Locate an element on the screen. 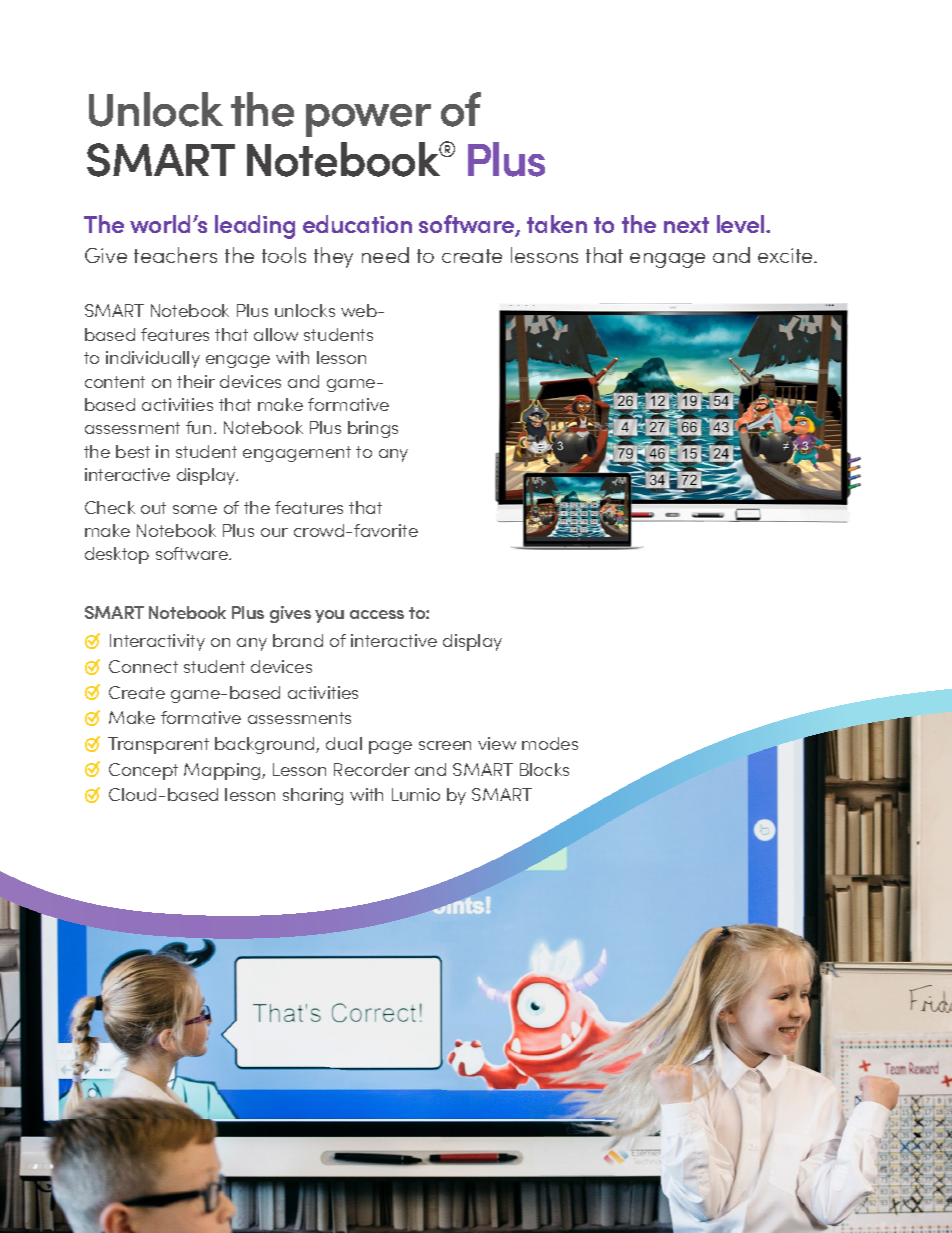 Image resolution: width=952 pixels, height=1233 pixels. screen is located at coordinates (445, 745).
